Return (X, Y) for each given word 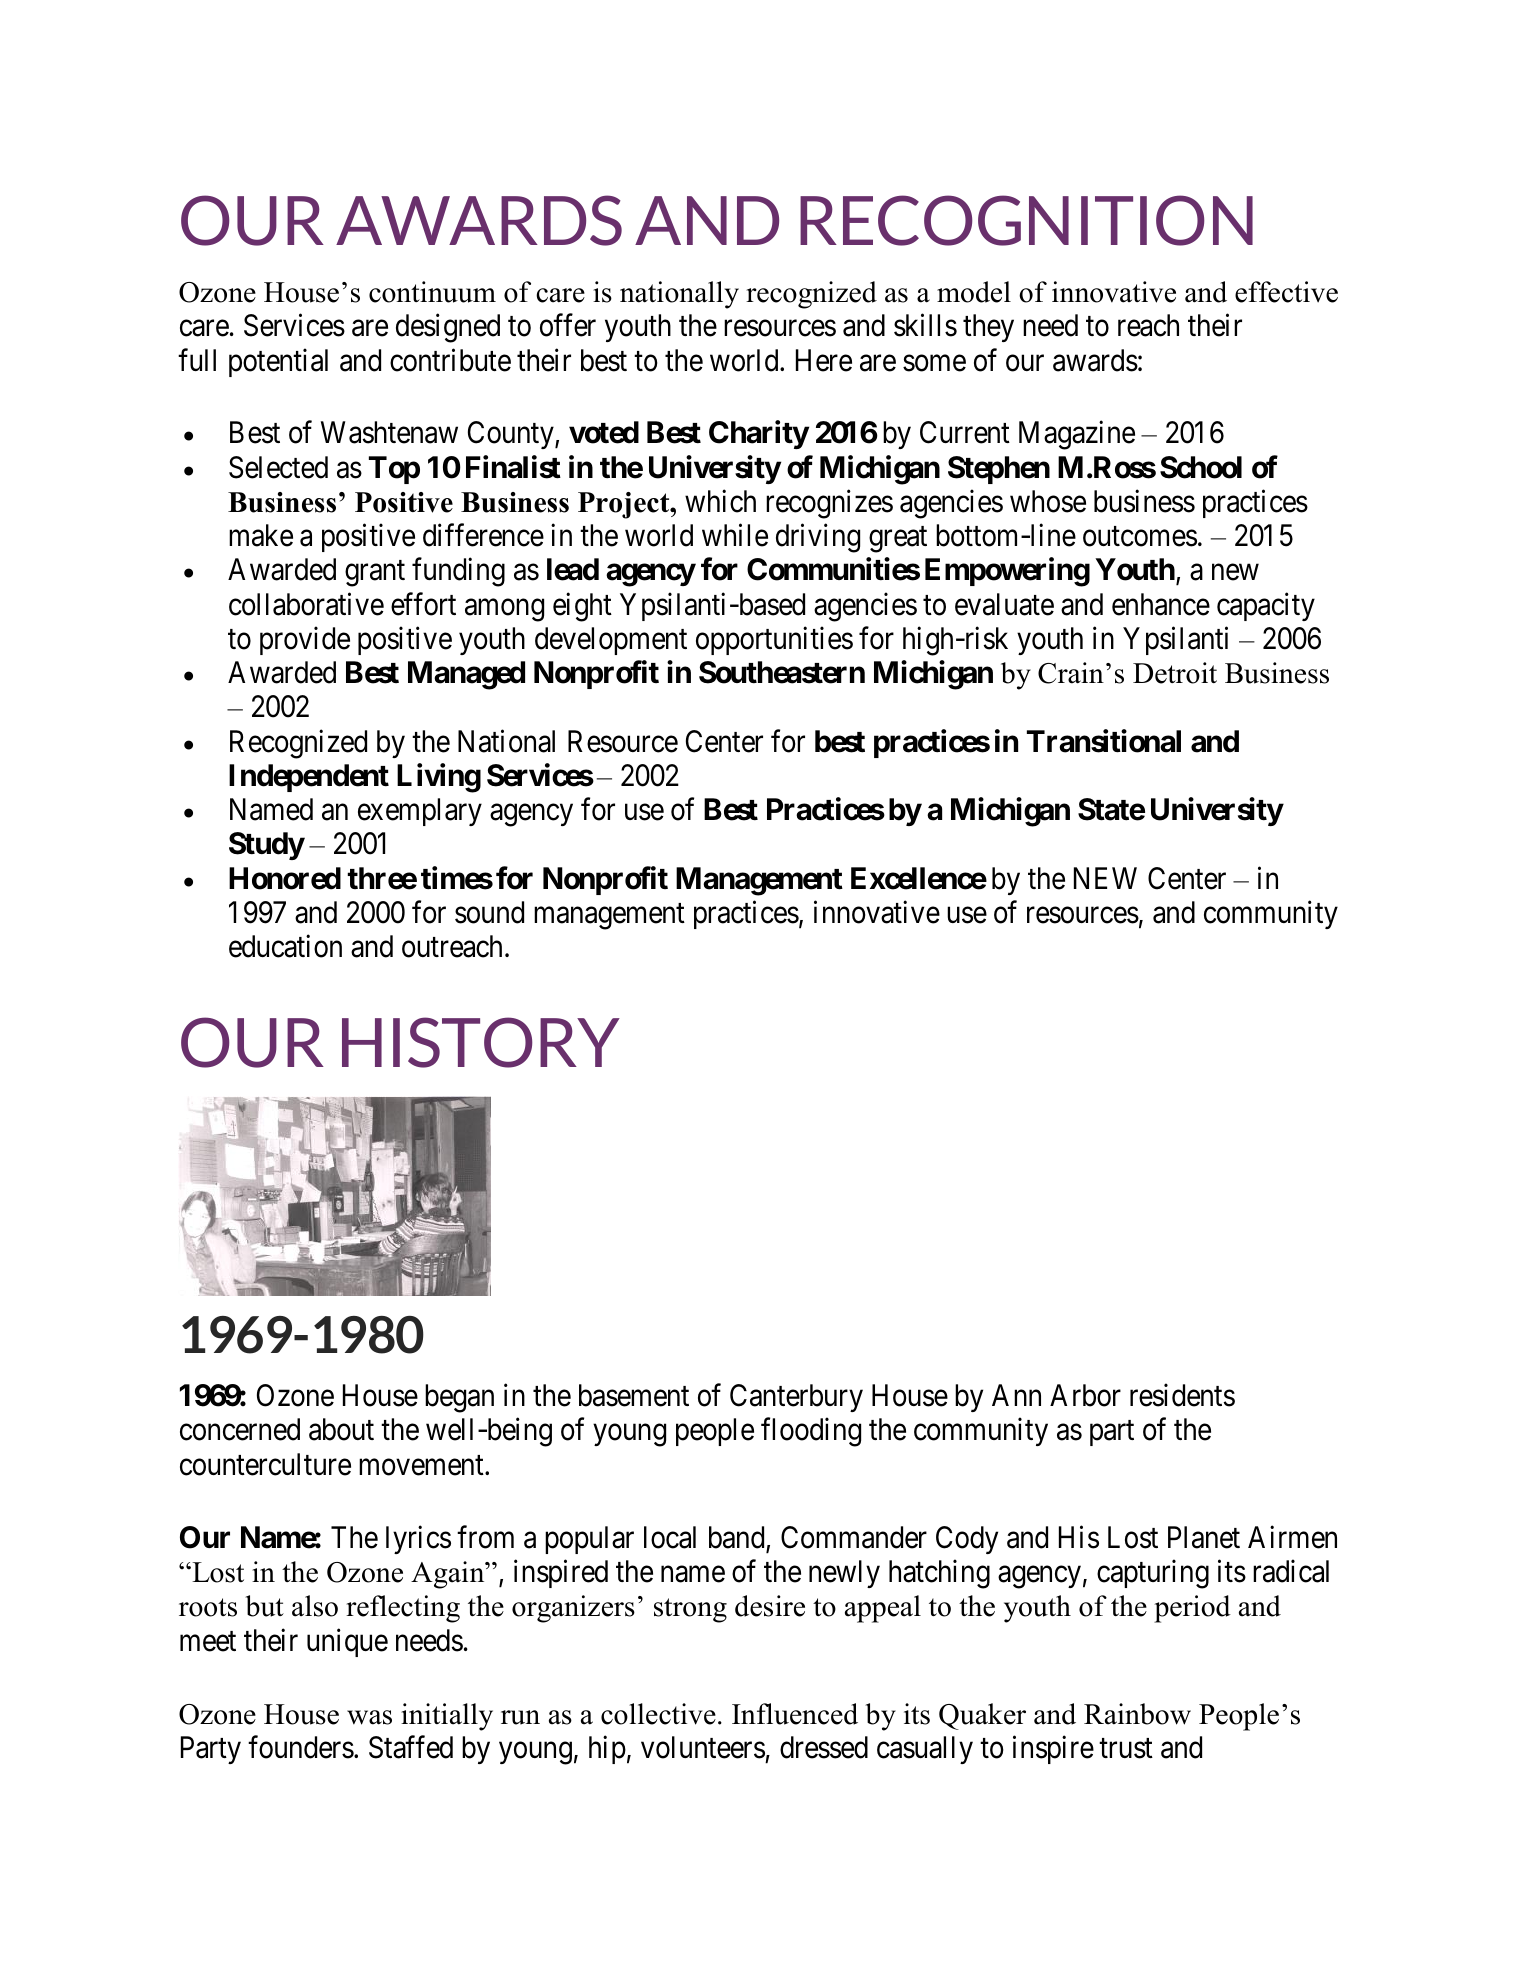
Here (824, 360)
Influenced (795, 1714)
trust (1126, 1749)
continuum (432, 292)
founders (301, 1747)
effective (1286, 292)
